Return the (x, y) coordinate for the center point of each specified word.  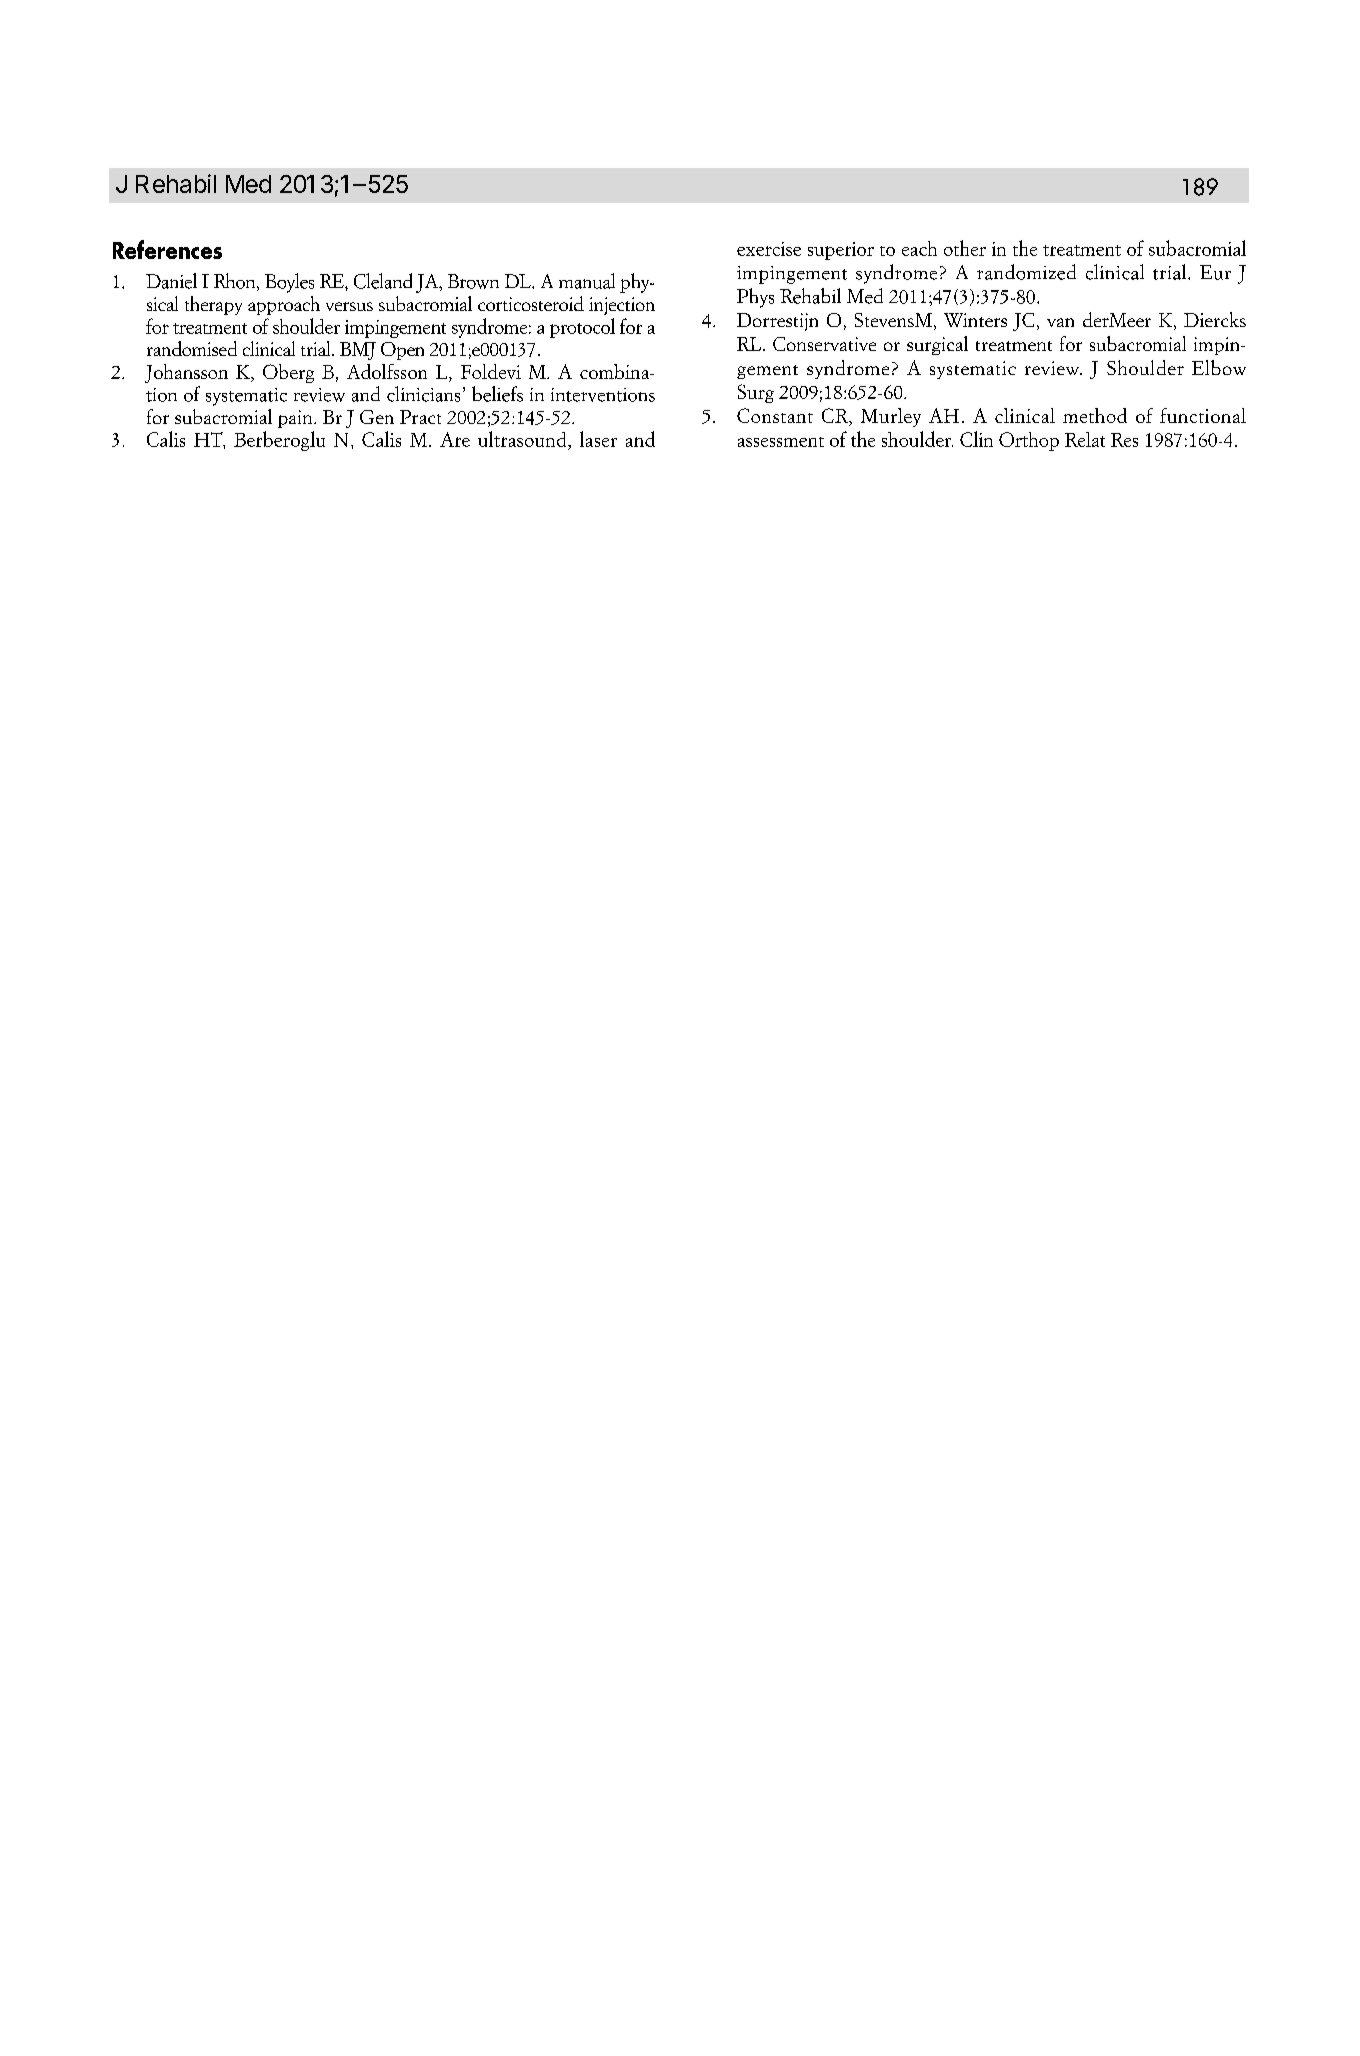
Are (455, 439)
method (1095, 415)
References (167, 249)
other (965, 248)
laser (598, 439)
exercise (769, 249)
